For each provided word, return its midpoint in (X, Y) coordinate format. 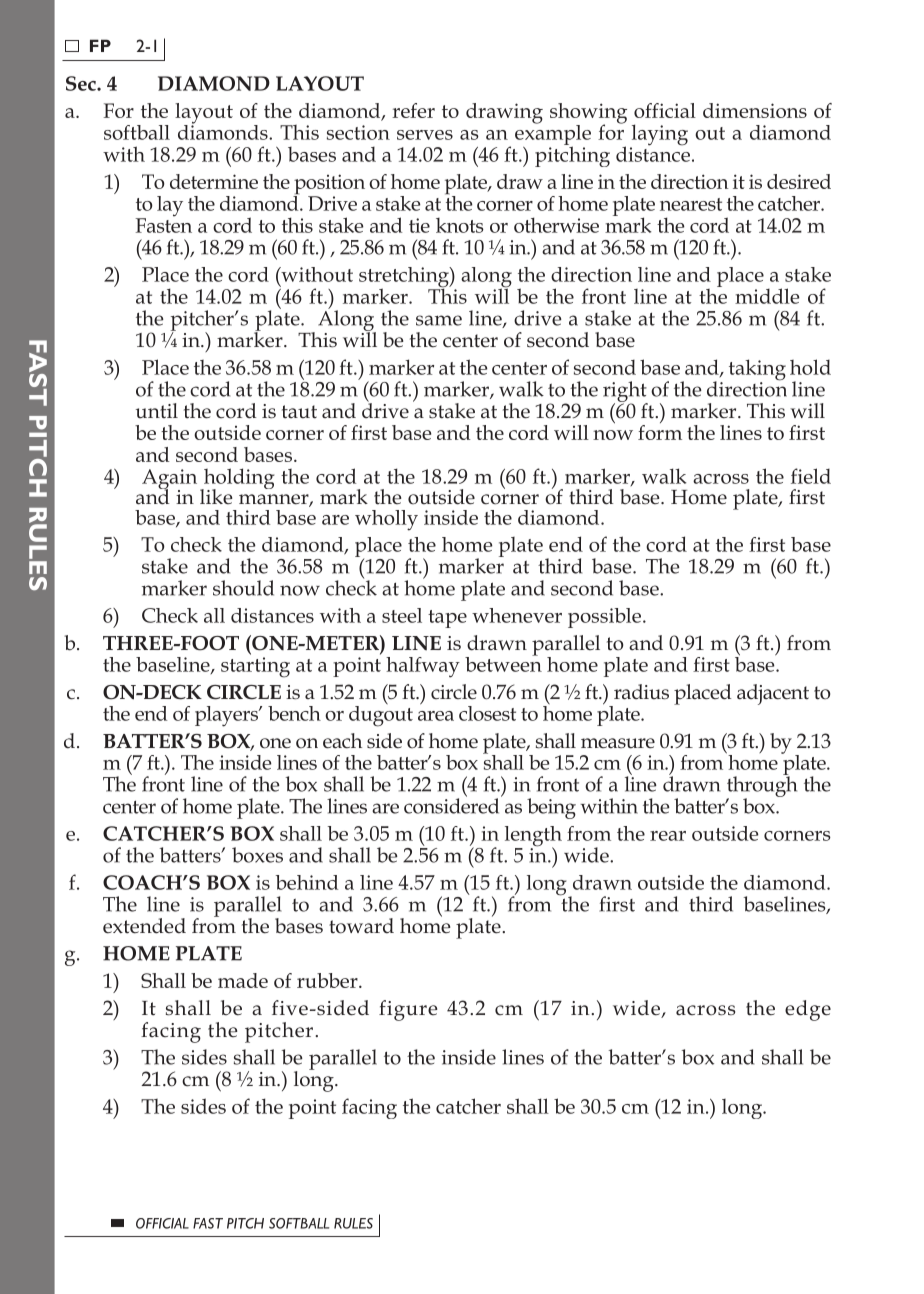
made (243, 980)
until (157, 411)
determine (214, 181)
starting (255, 667)
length (533, 837)
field (811, 476)
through (761, 787)
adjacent (773, 694)
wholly (386, 520)
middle (767, 296)
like (216, 496)
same (439, 320)
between (503, 663)
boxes (257, 855)
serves (425, 135)
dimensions (755, 110)
